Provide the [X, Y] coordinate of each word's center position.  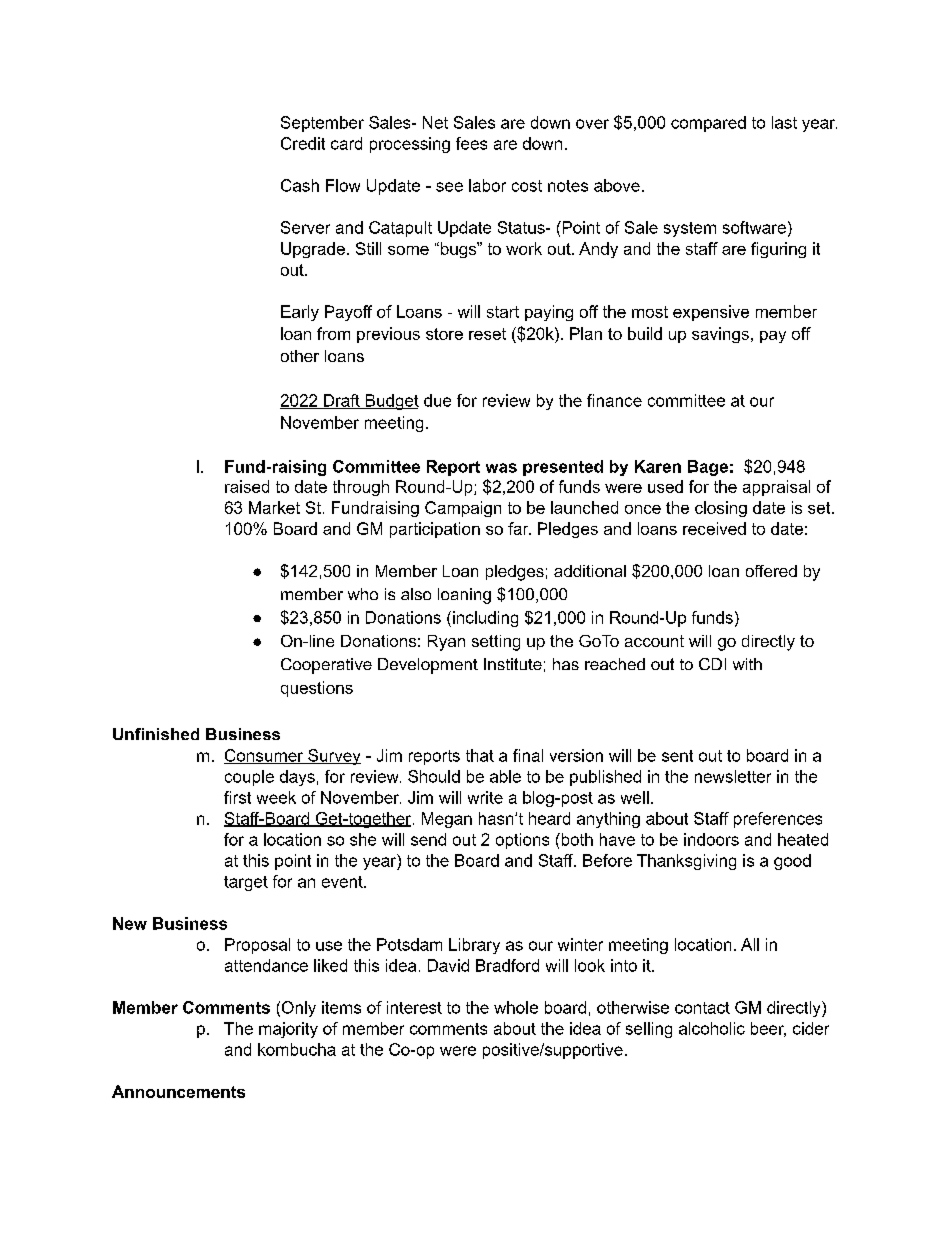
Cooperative [326, 666]
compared [708, 124]
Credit [303, 143]
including [485, 619]
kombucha [297, 1049]
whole [516, 1007]
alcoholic [712, 1028]
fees [471, 143]
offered [771, 571]
